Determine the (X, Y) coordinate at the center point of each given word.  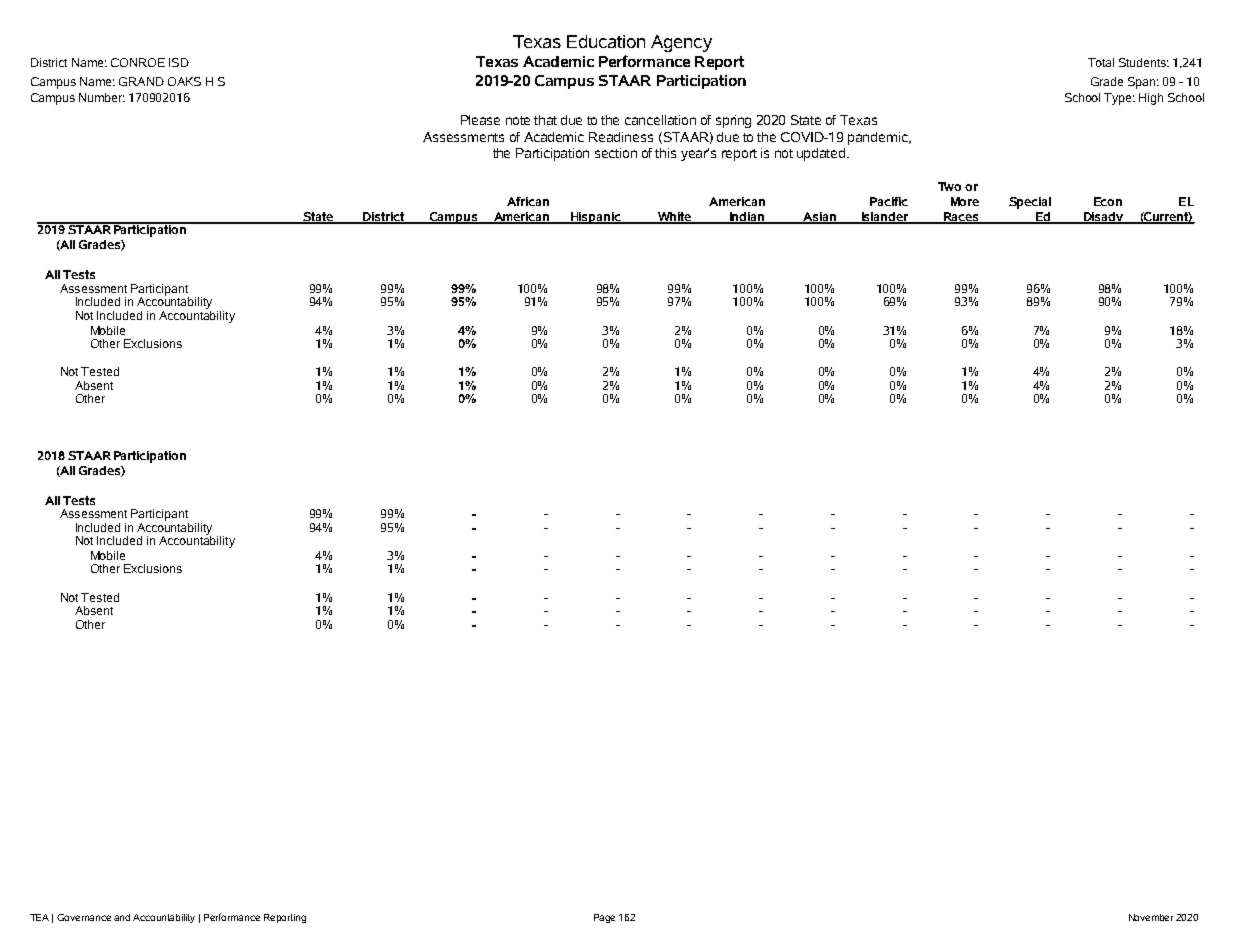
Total (1101, 62)
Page (604, 918)
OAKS (184, 81)
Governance (84, 917)
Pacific (889, 201)
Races (961, 218)
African (528, 201)
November (1151, 917)
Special (1030, 203)
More (965, 201)
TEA (39, 917)
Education (606, 41)
